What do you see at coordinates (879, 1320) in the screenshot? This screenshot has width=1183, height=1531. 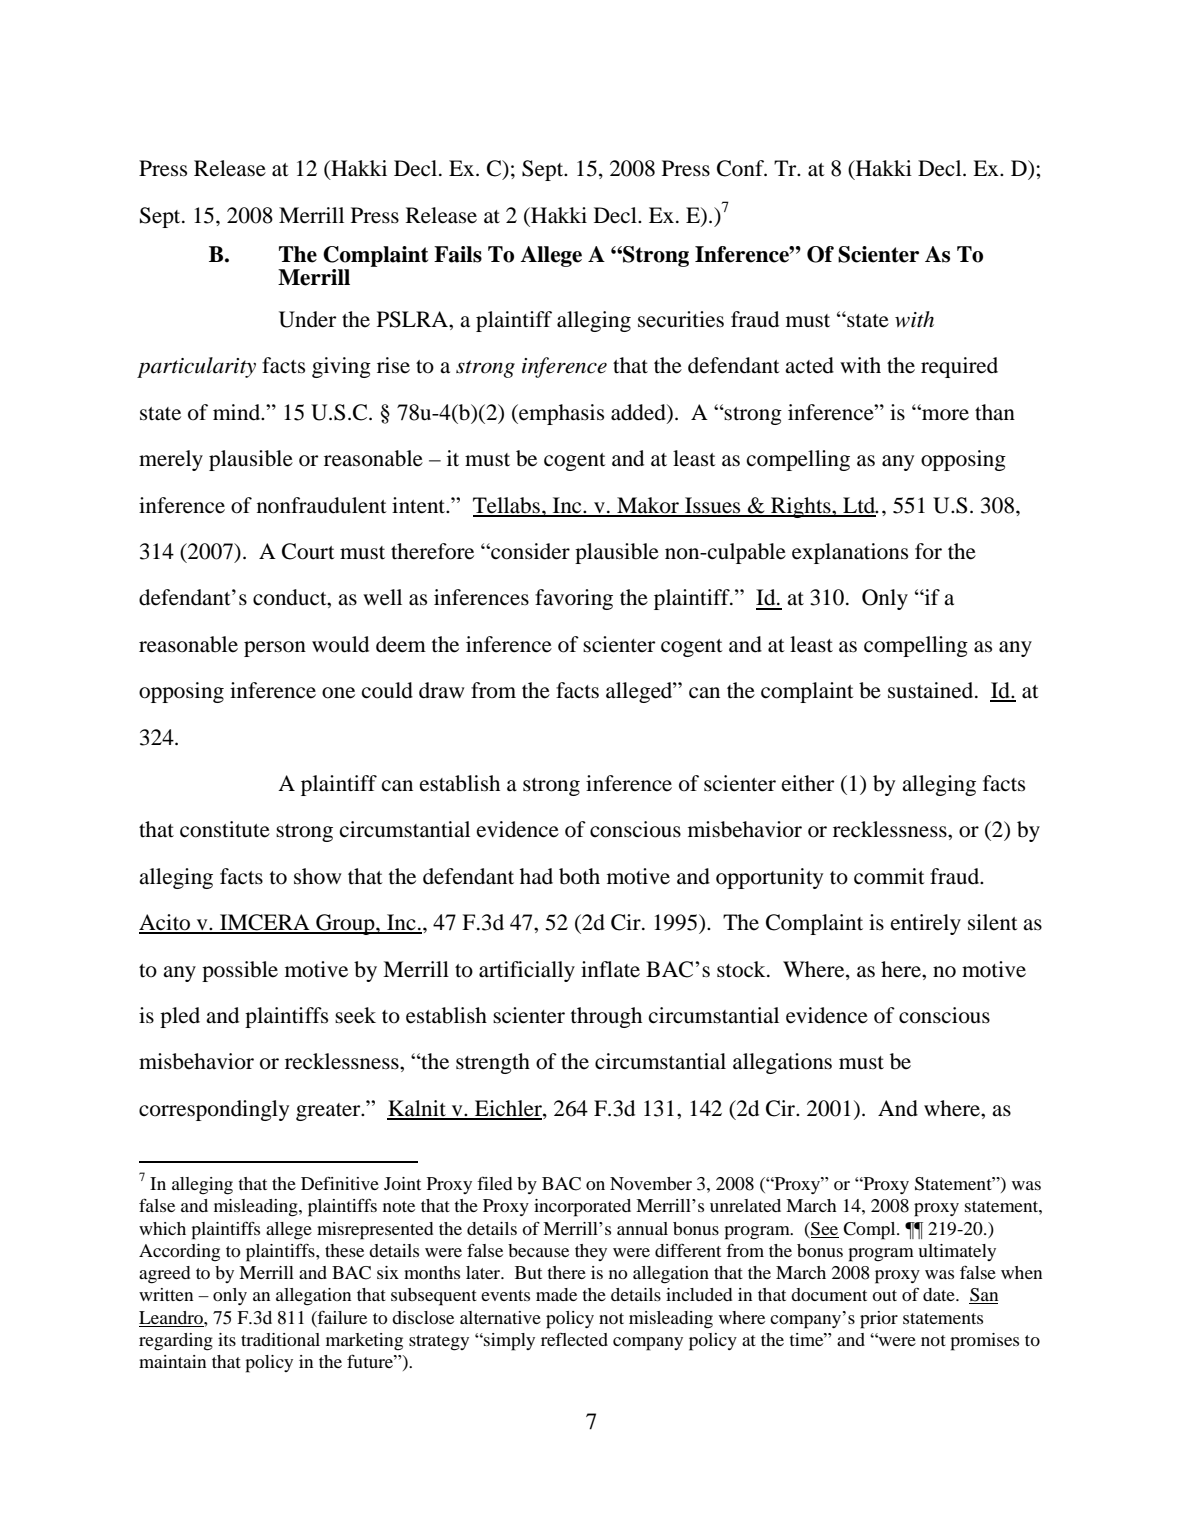 I see `prior` at bounding box center [879, 1320].
